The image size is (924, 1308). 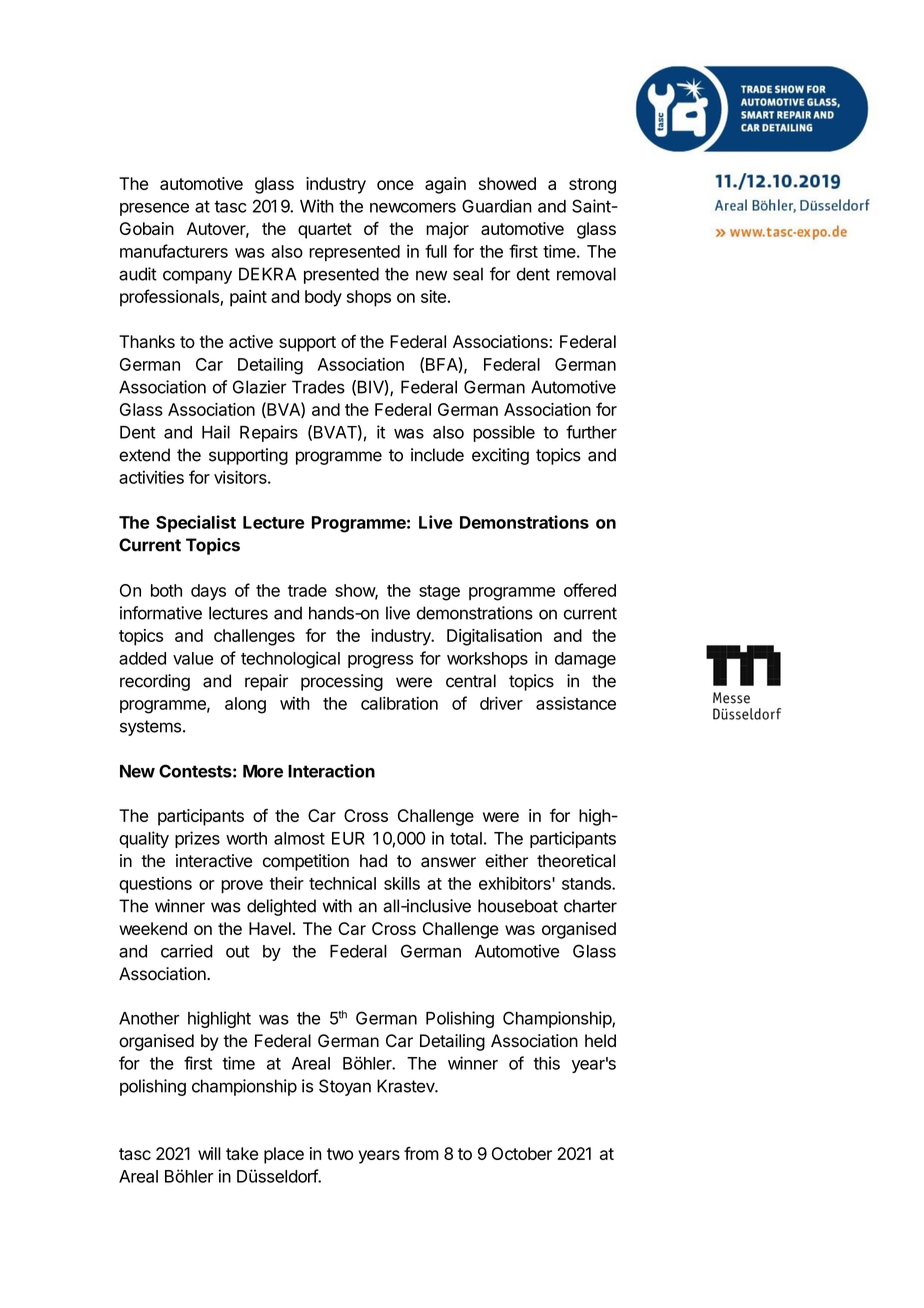 I want to click on once, so click(x=395, y=185).
